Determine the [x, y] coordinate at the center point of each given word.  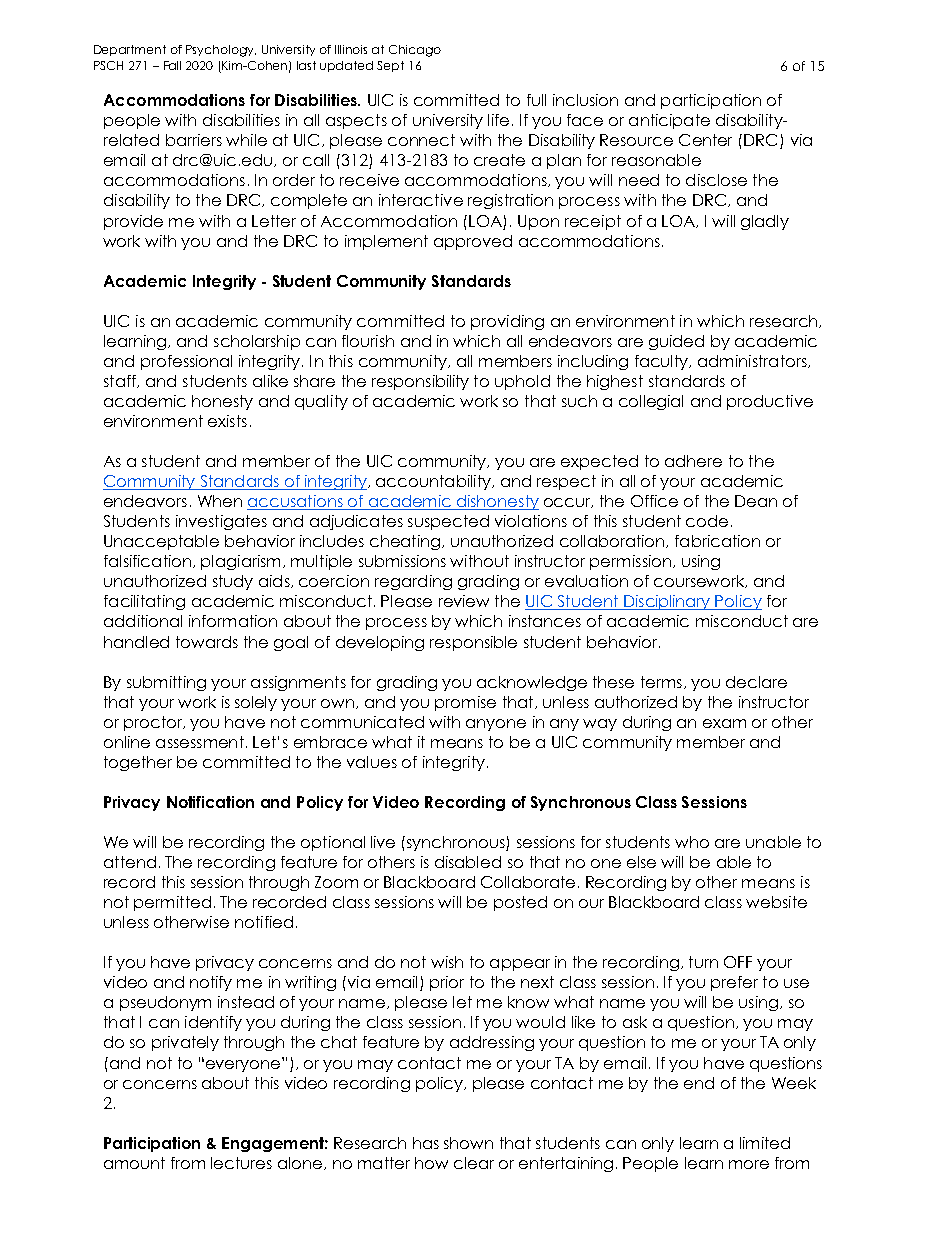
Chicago [415, 51]
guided [676, 342]
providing [507, 322]
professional [186, 362]
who [692, 842]
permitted [172, 903]
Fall [172, 65]
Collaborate [528, 882]
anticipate [669, 121]
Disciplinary [667, 602]
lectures [241, 1163]
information [233, 621]
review [464, 601]
